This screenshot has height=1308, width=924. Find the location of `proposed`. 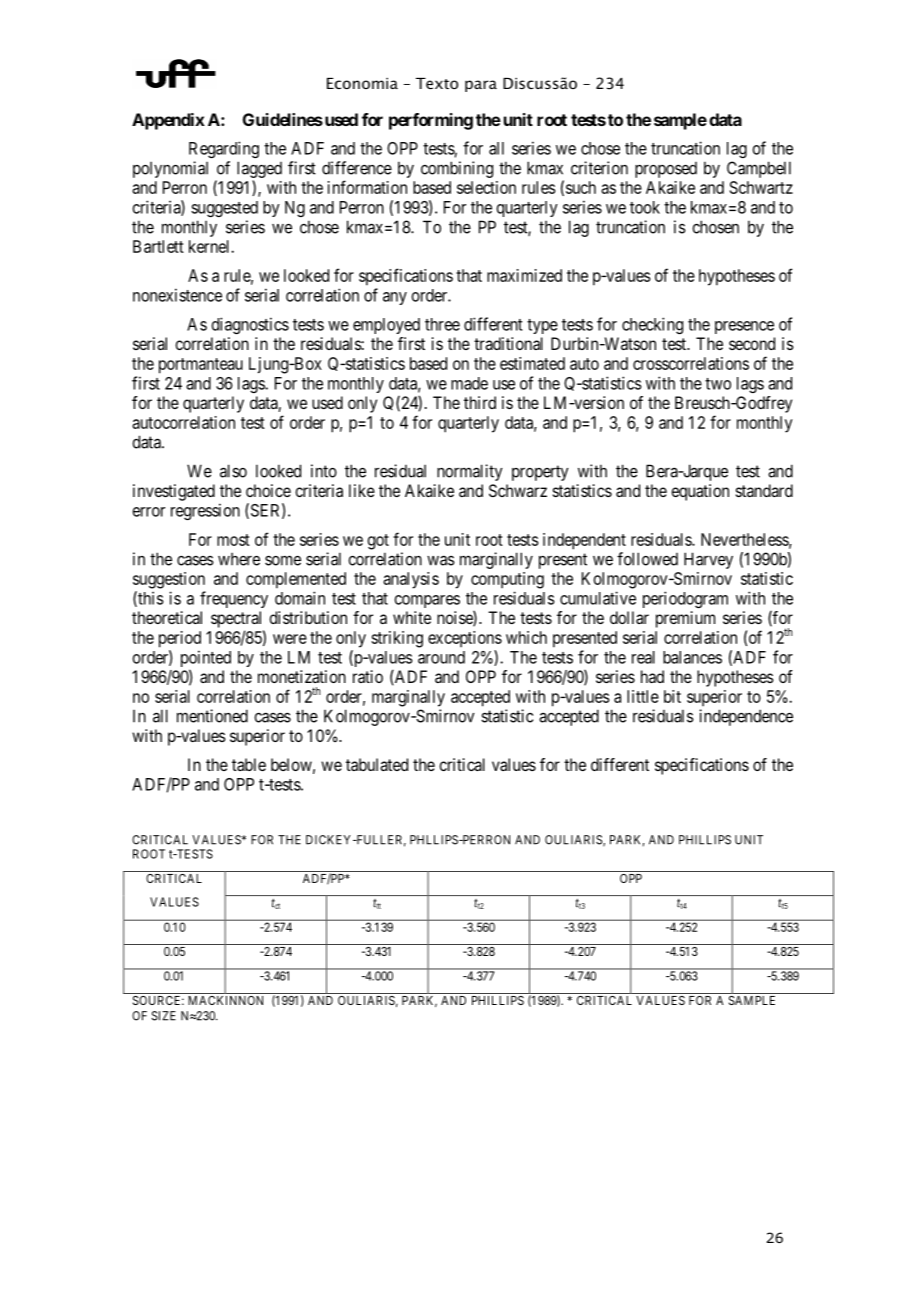

proposed is located at coordinates (666, 170).
